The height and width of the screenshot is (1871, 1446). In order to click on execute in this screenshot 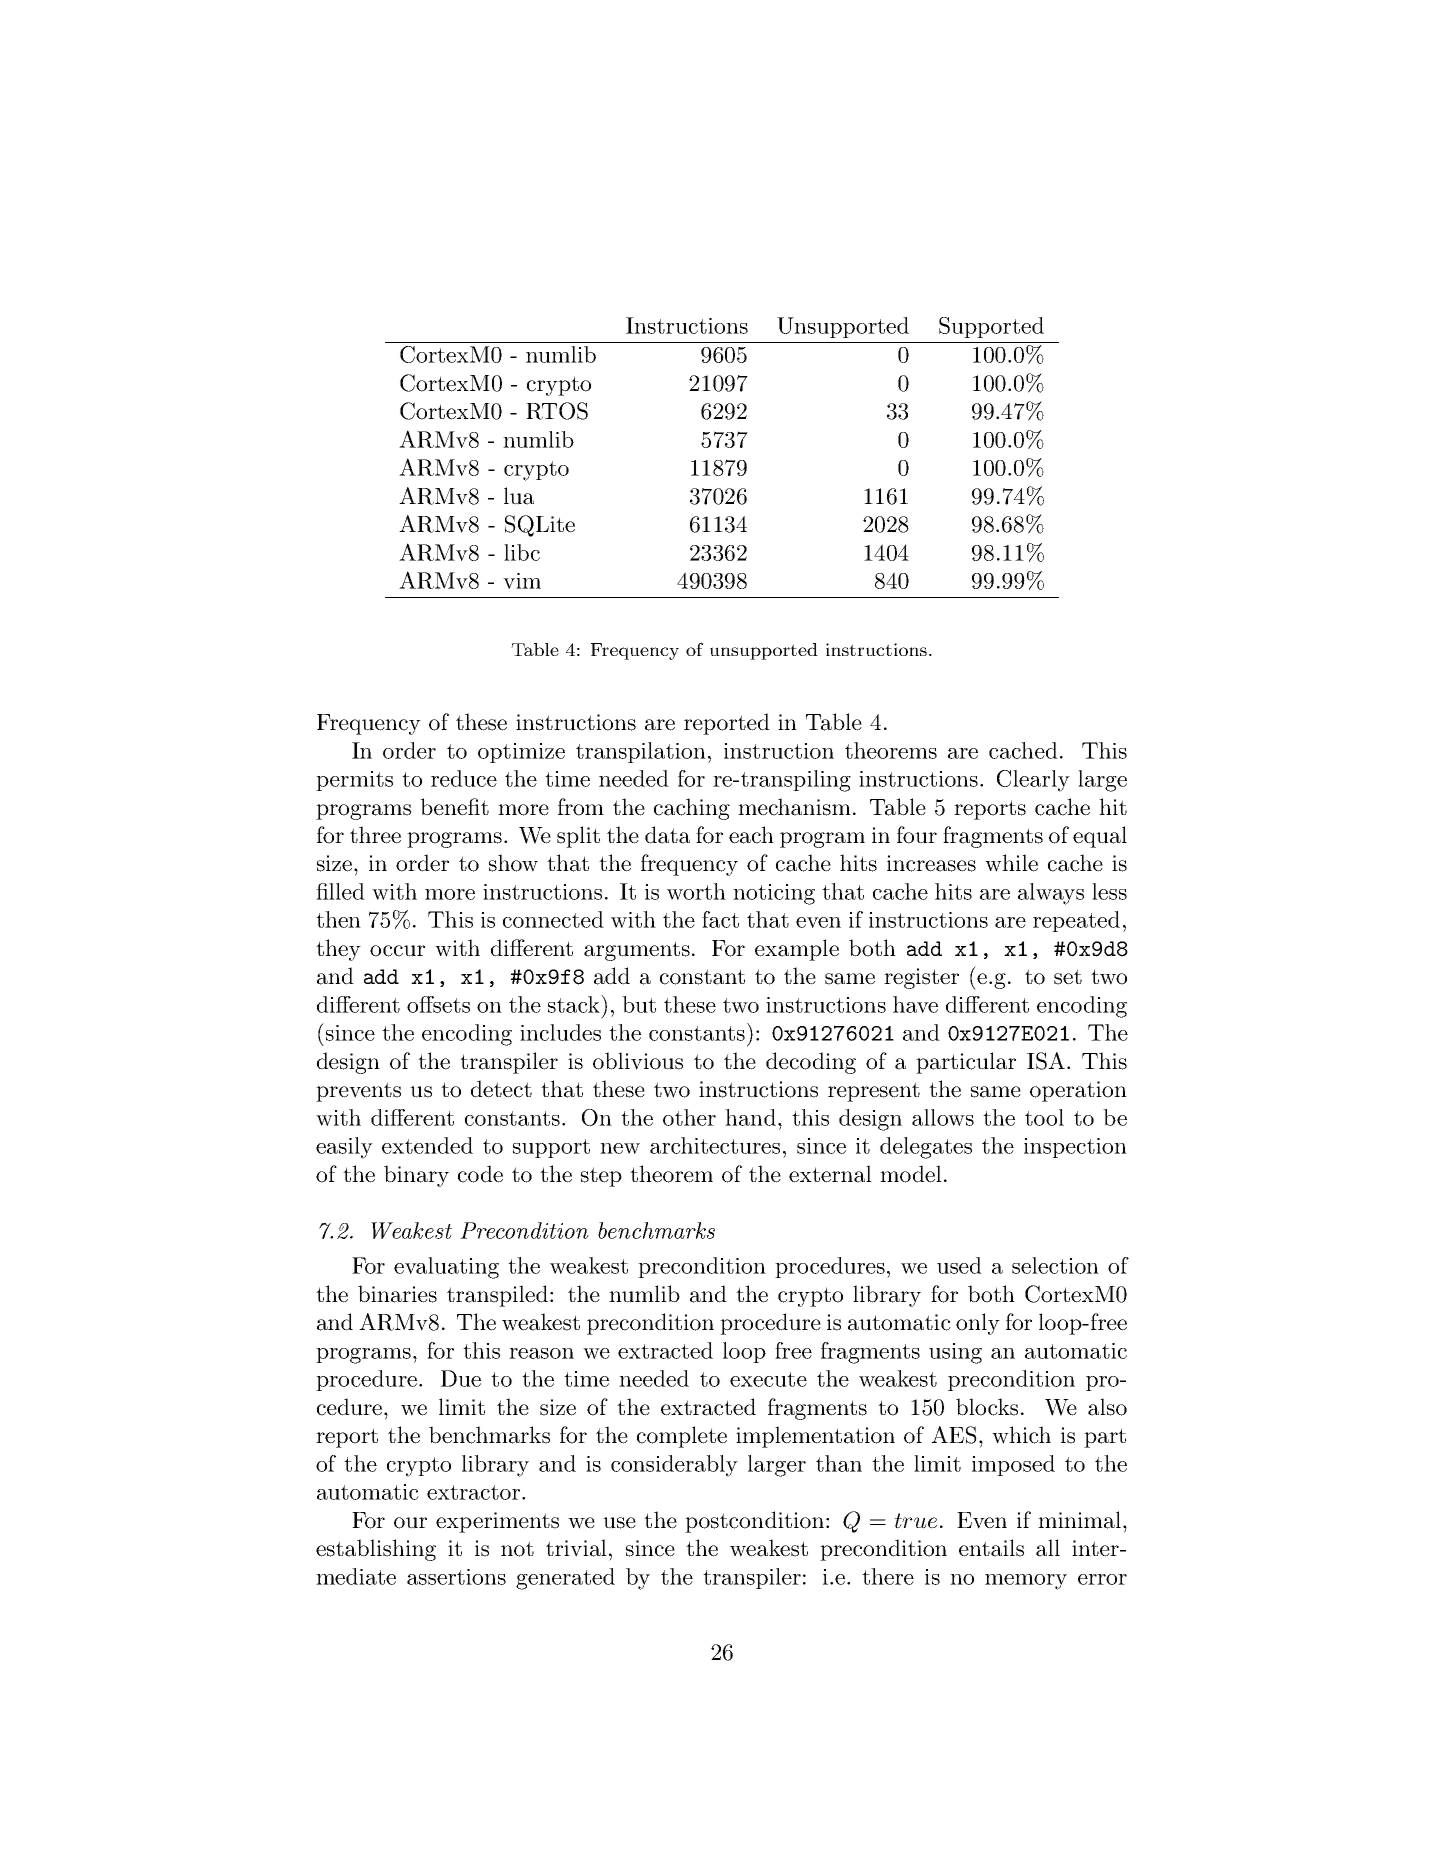, I will do `click(768, 1379)`.
